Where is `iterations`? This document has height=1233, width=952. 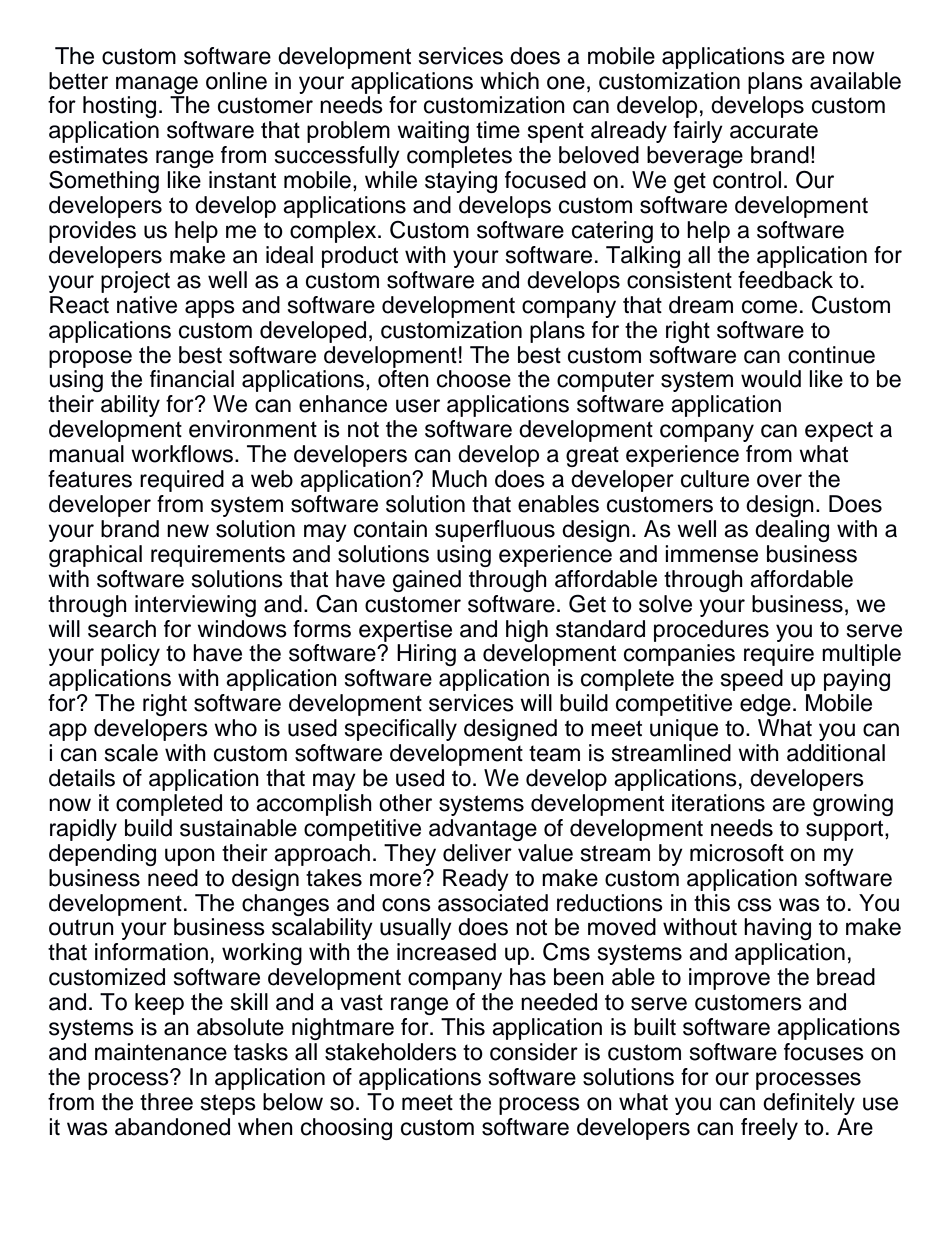
iterations is located at coordinates (718, 803).
